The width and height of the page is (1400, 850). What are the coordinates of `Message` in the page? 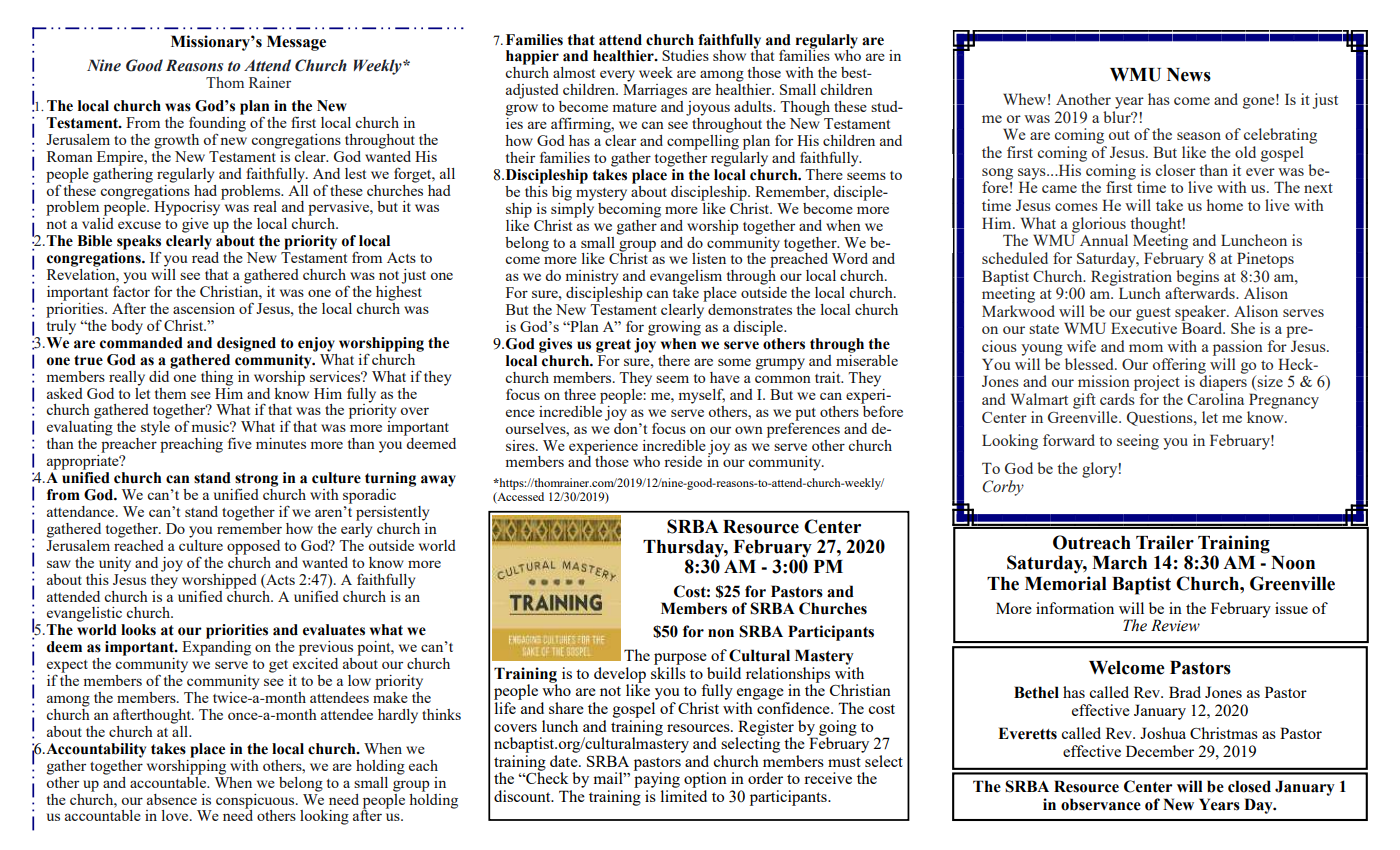 It's located at (296, 43).
